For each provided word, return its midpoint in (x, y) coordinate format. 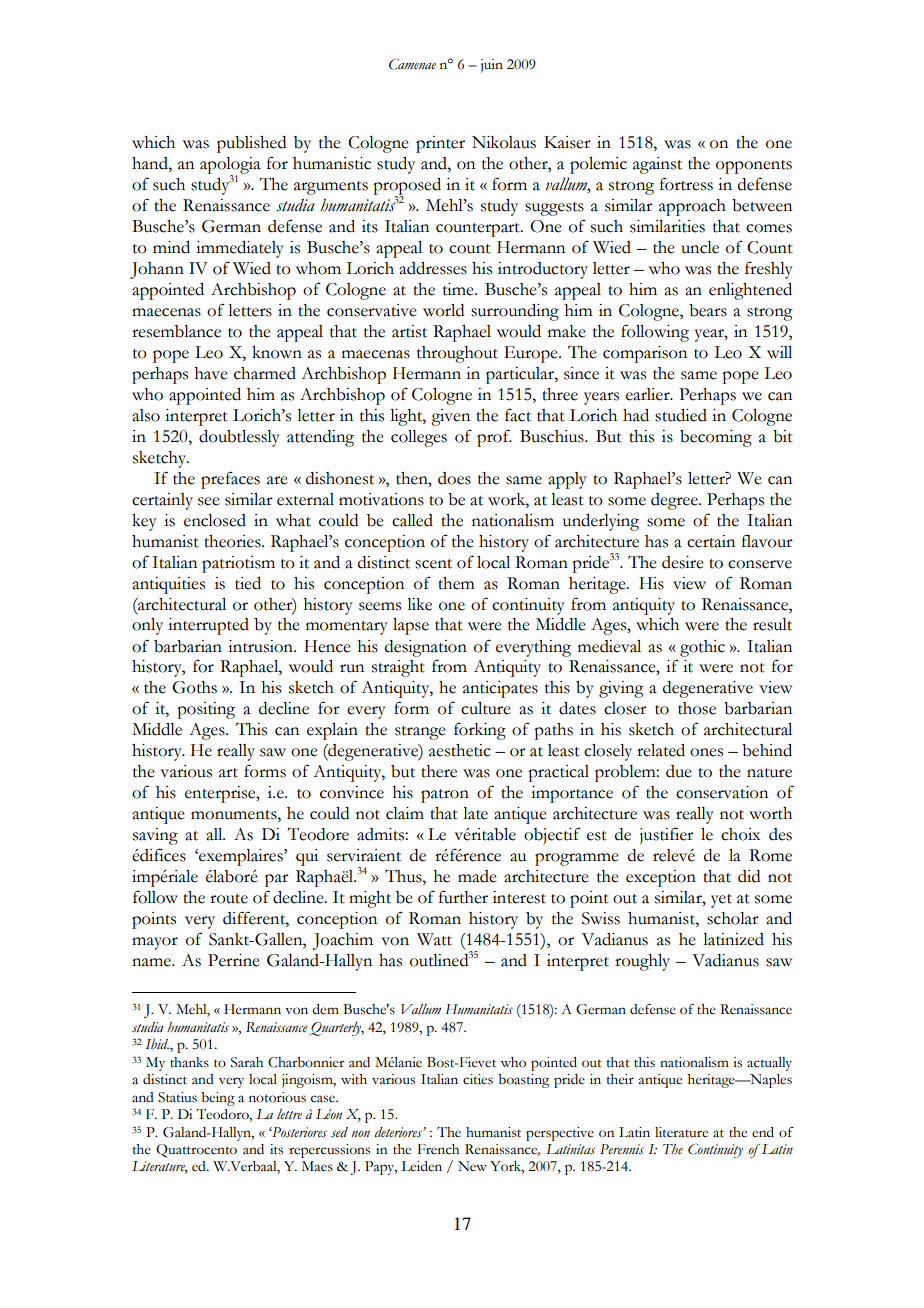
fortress (686, 184)
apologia (230, 166)
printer (440, 144)
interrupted (208, 626)
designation (426, 648)
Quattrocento (196, 1151)
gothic (702, 648)
